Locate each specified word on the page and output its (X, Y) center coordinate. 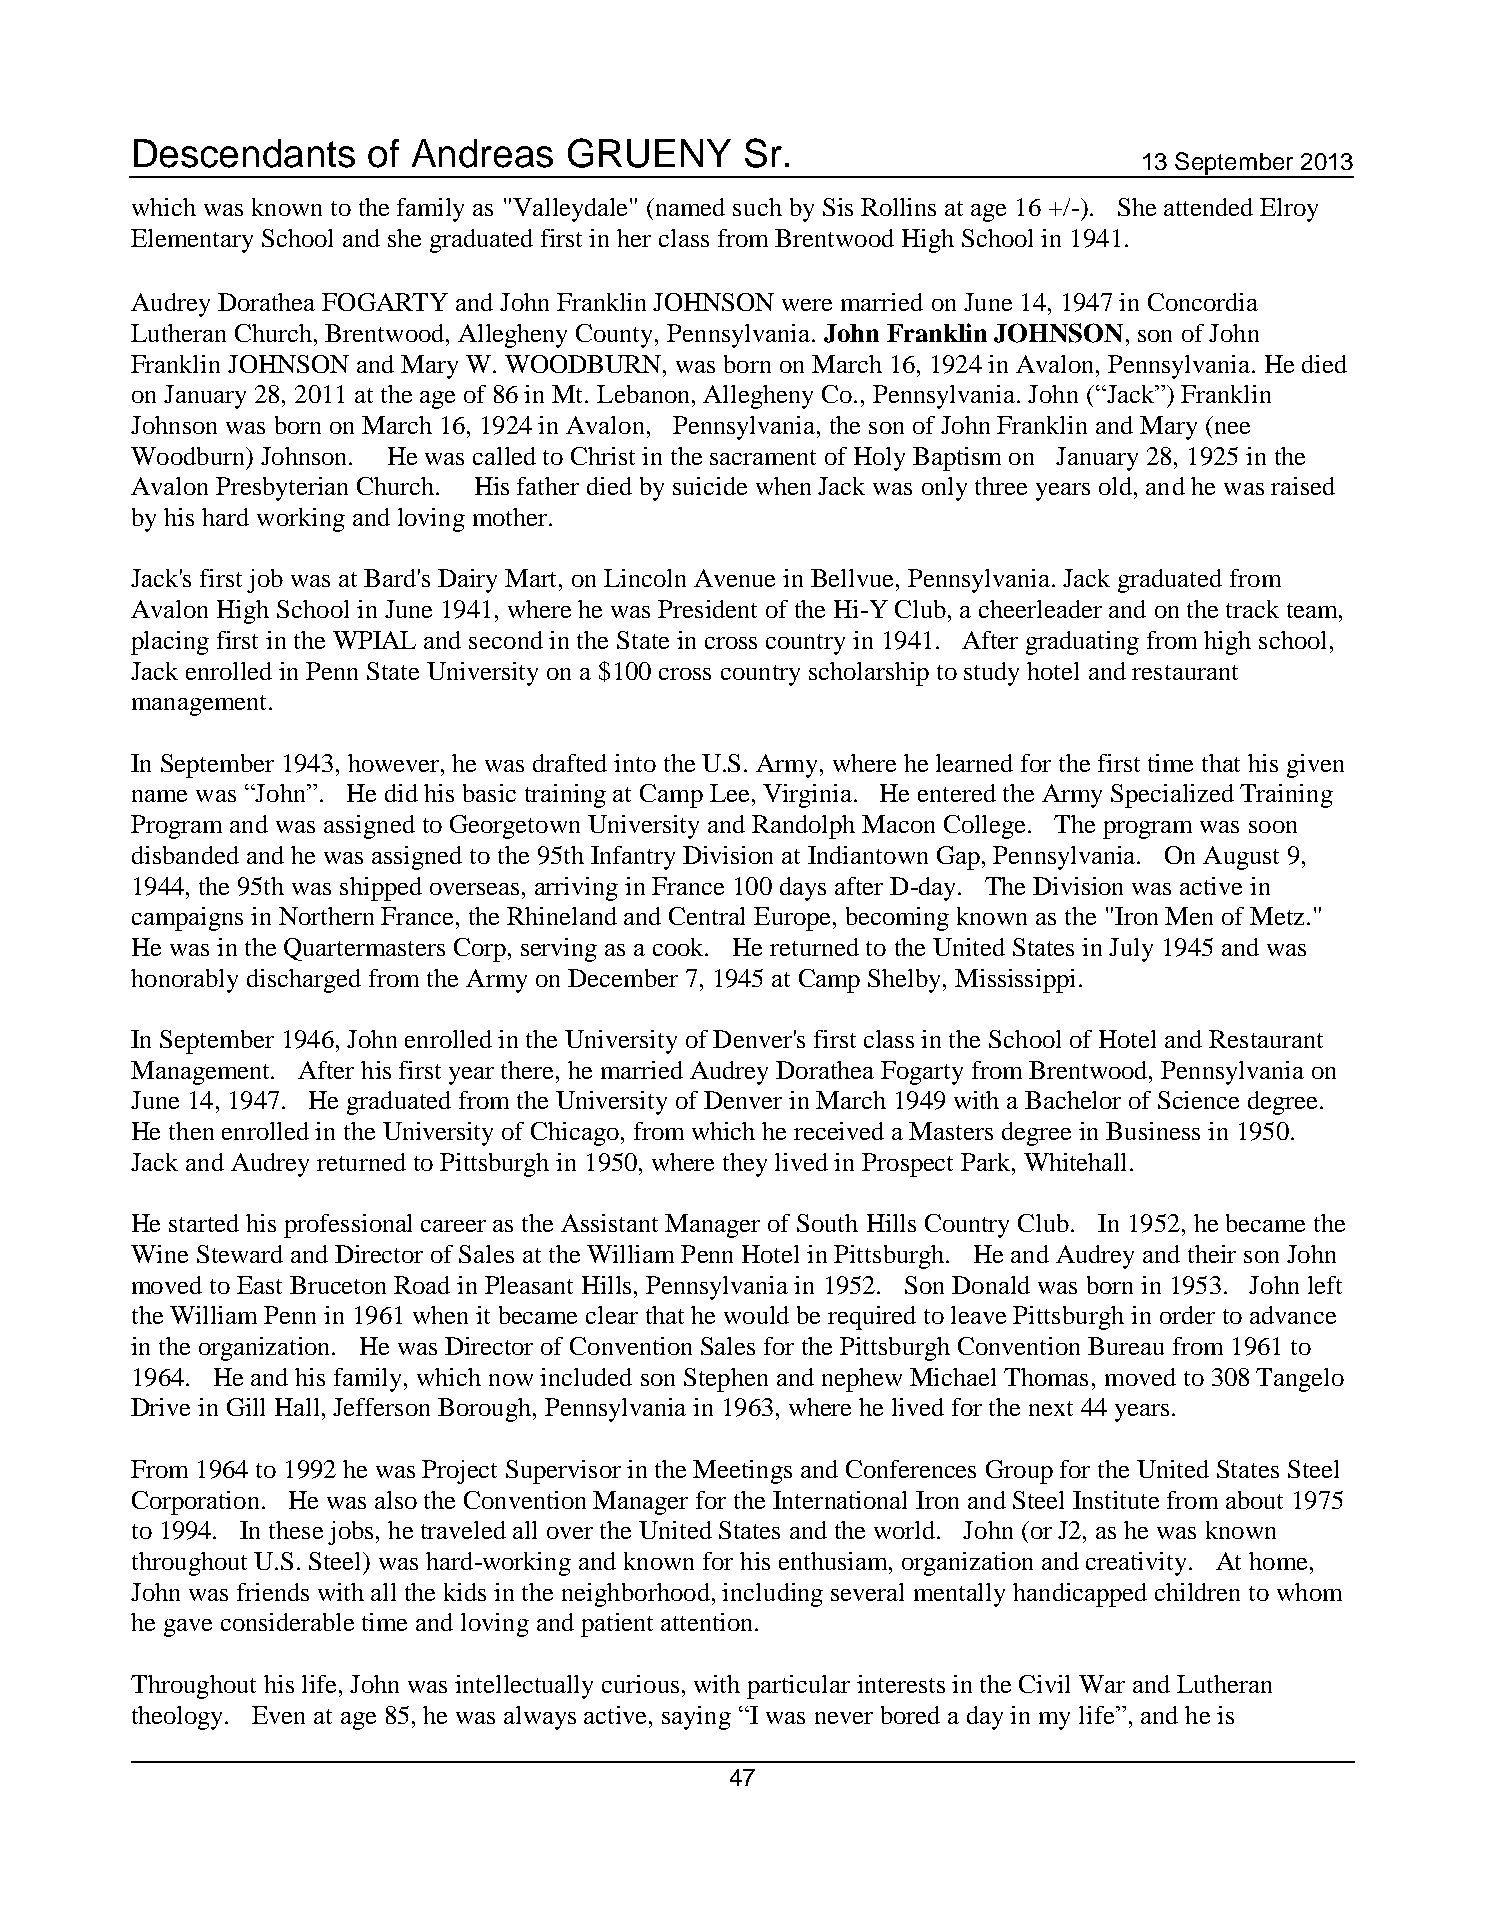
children (1197, 1592)
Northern (326, 916)
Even (278, 1715)
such (757, 207)
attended (1208, 207)
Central (707, 916)
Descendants (244, 153)
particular (798, 1687)
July (1131, 950)
